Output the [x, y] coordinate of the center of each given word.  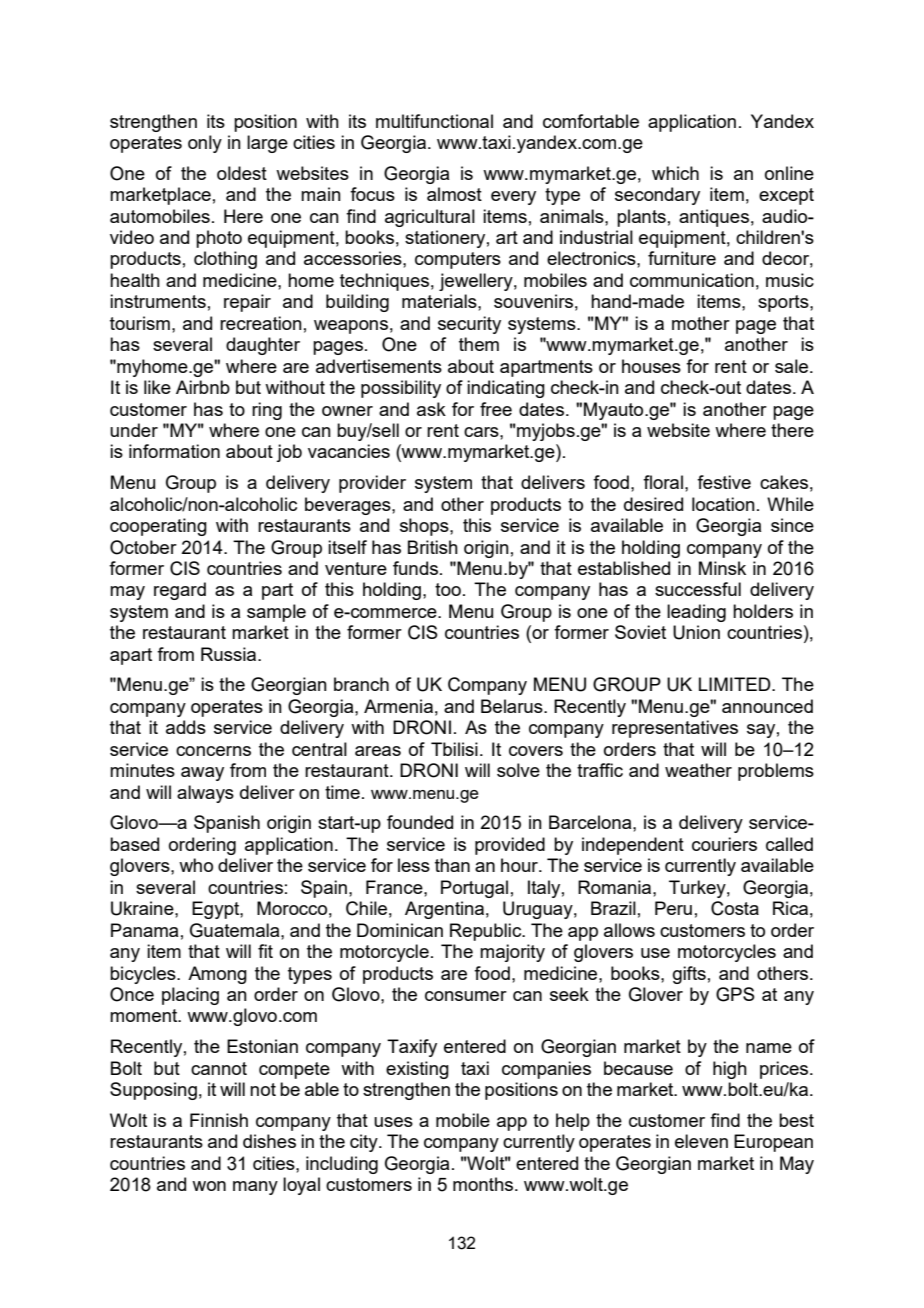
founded [420, 822]
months [484, 1184]
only [205, 144]
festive [724, 482]
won [209, 1186]
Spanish [227, 824]
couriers [724, 844]
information [174, 451]
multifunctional [434, 121]
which [675, 173]
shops [425, 527]
